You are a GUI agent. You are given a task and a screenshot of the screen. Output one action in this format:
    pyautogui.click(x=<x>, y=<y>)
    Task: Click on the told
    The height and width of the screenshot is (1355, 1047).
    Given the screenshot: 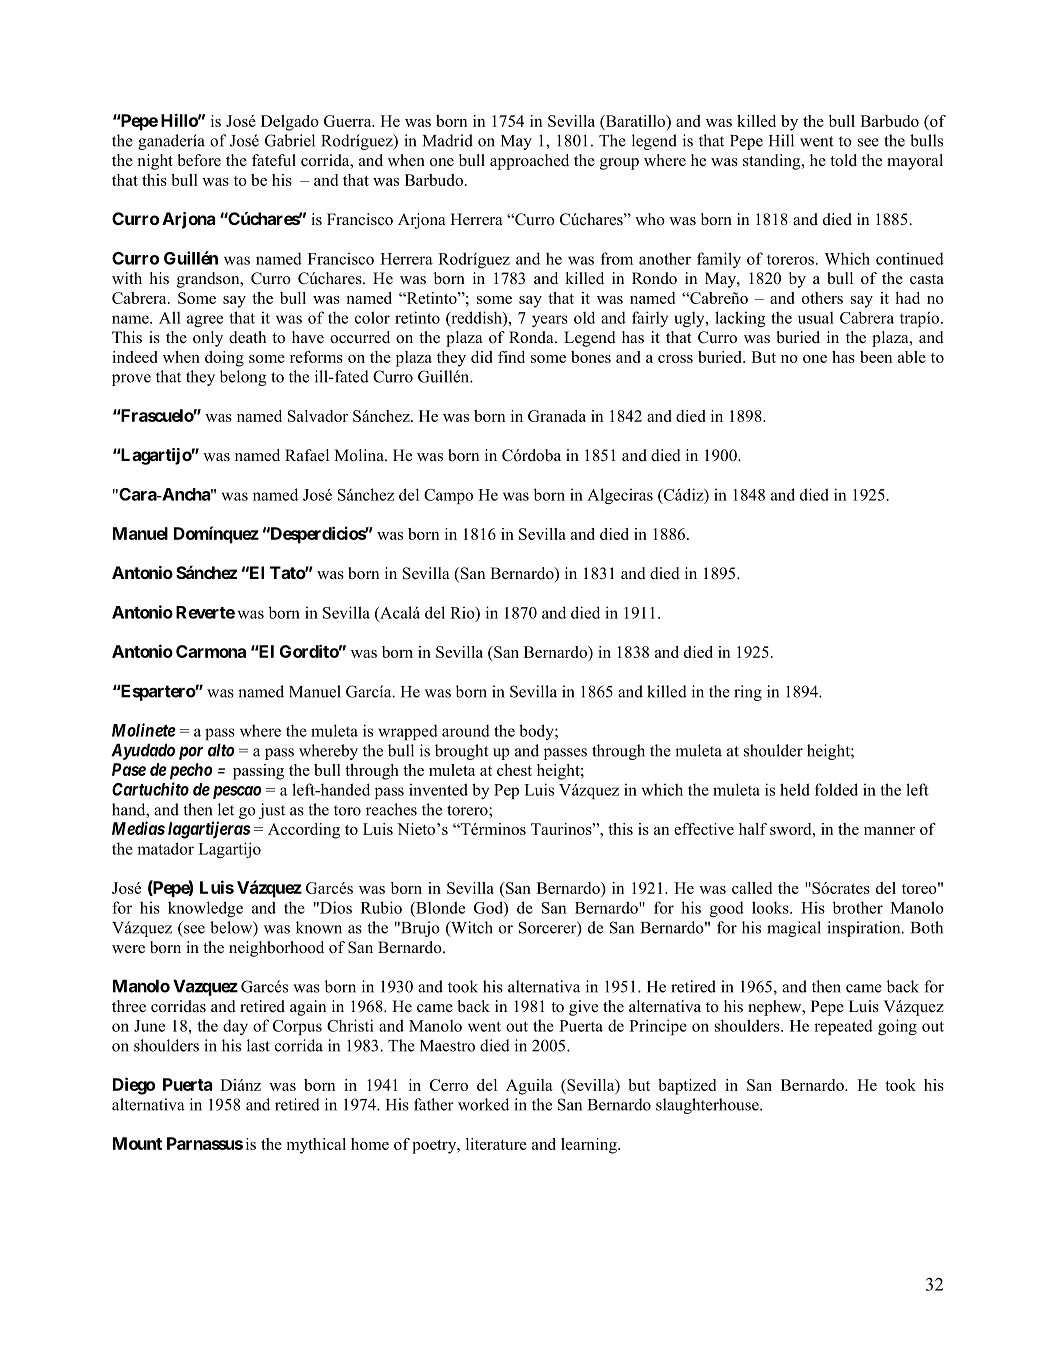 What is the action you would take?
    pyautogui.click(x=843, y=160)
